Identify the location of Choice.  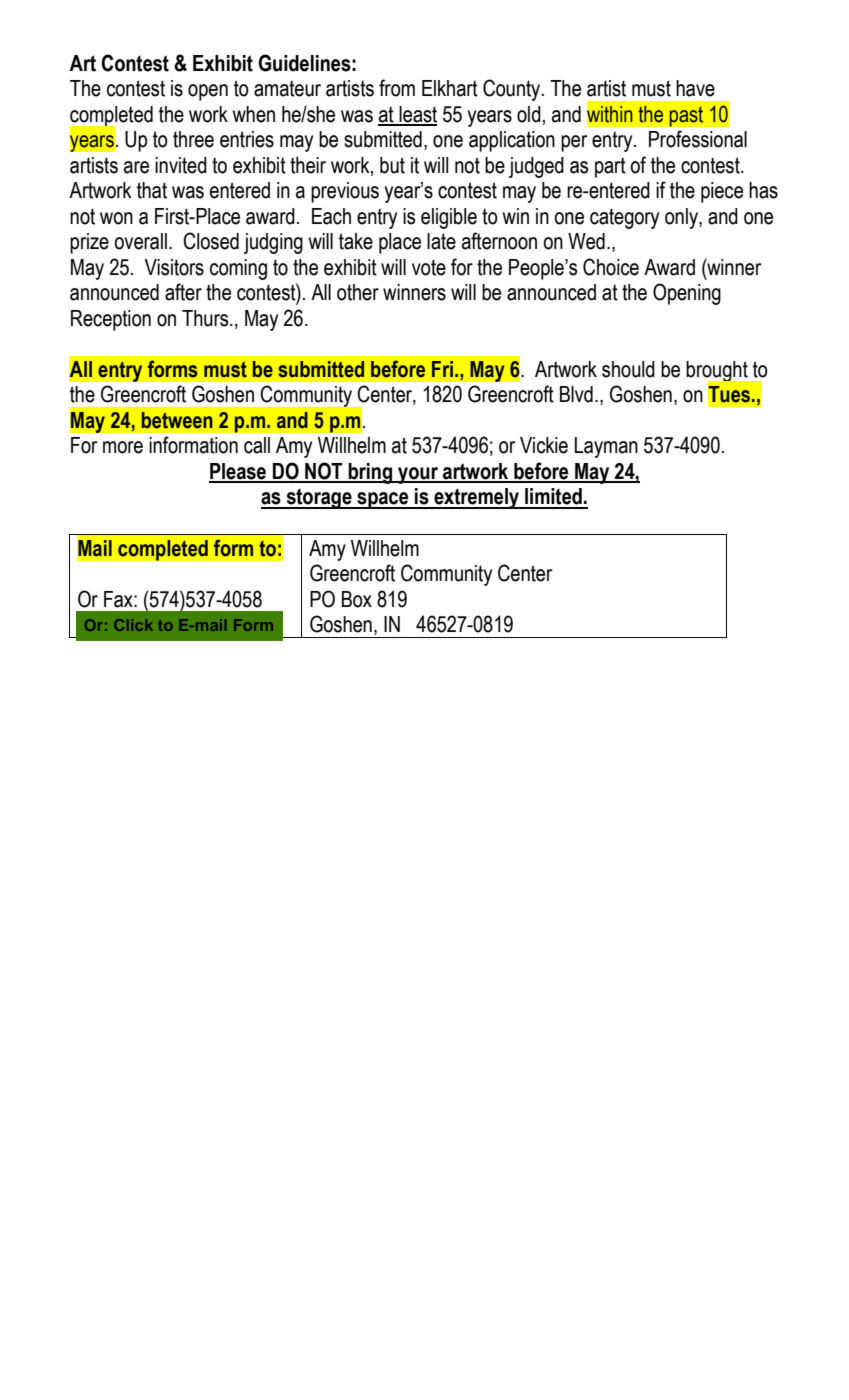
(611, 267).
